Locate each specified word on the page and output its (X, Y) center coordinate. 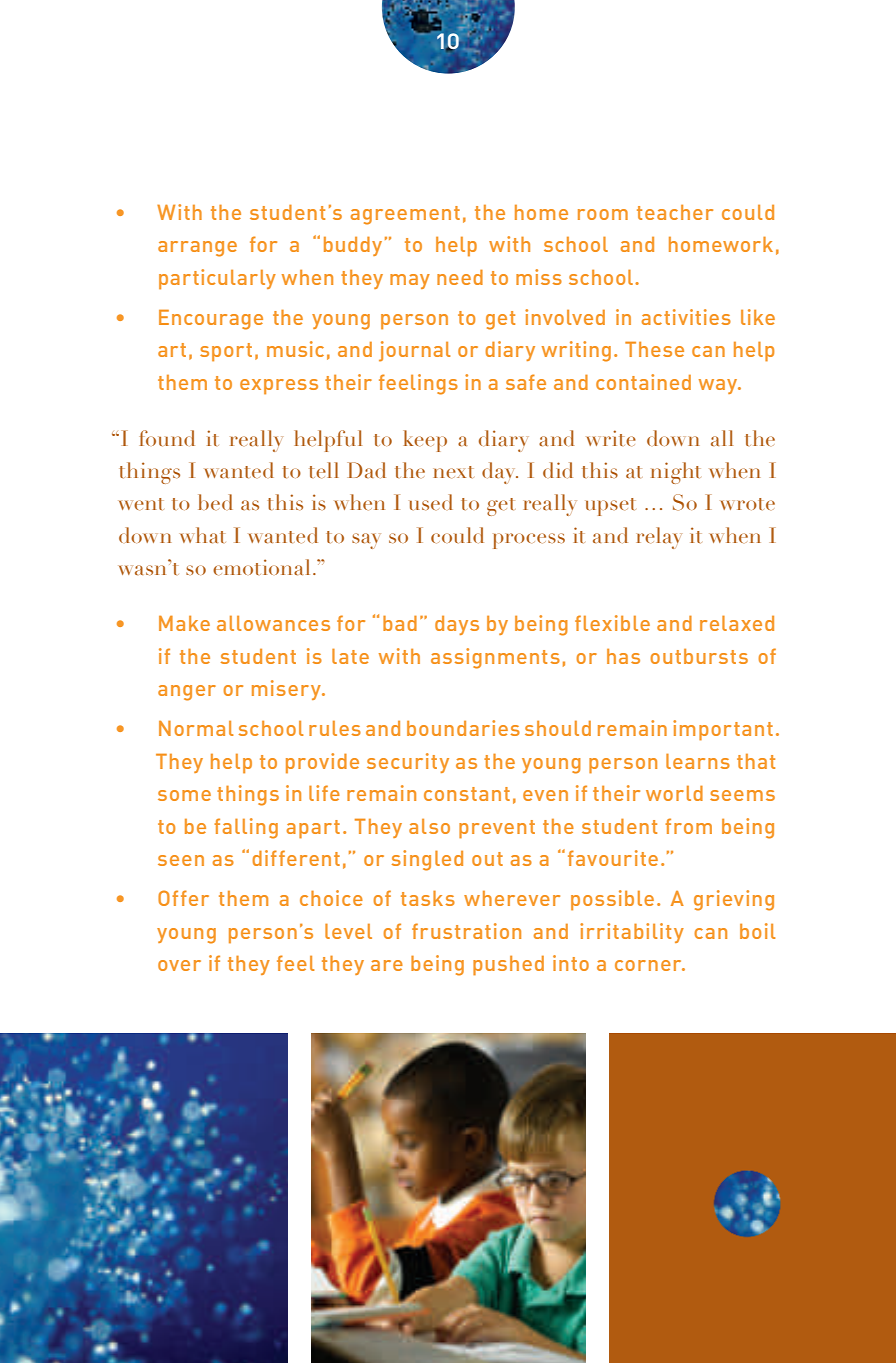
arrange (197, 249)
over (179, 965)
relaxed (737, 623)
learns (698, 761)
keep (425, 441)
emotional (261, 567)
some (184, 795)
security (408, 763)
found (167, 438)
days (457, 625)
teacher (675, 212)
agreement (405, 215)
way (719, 386)
